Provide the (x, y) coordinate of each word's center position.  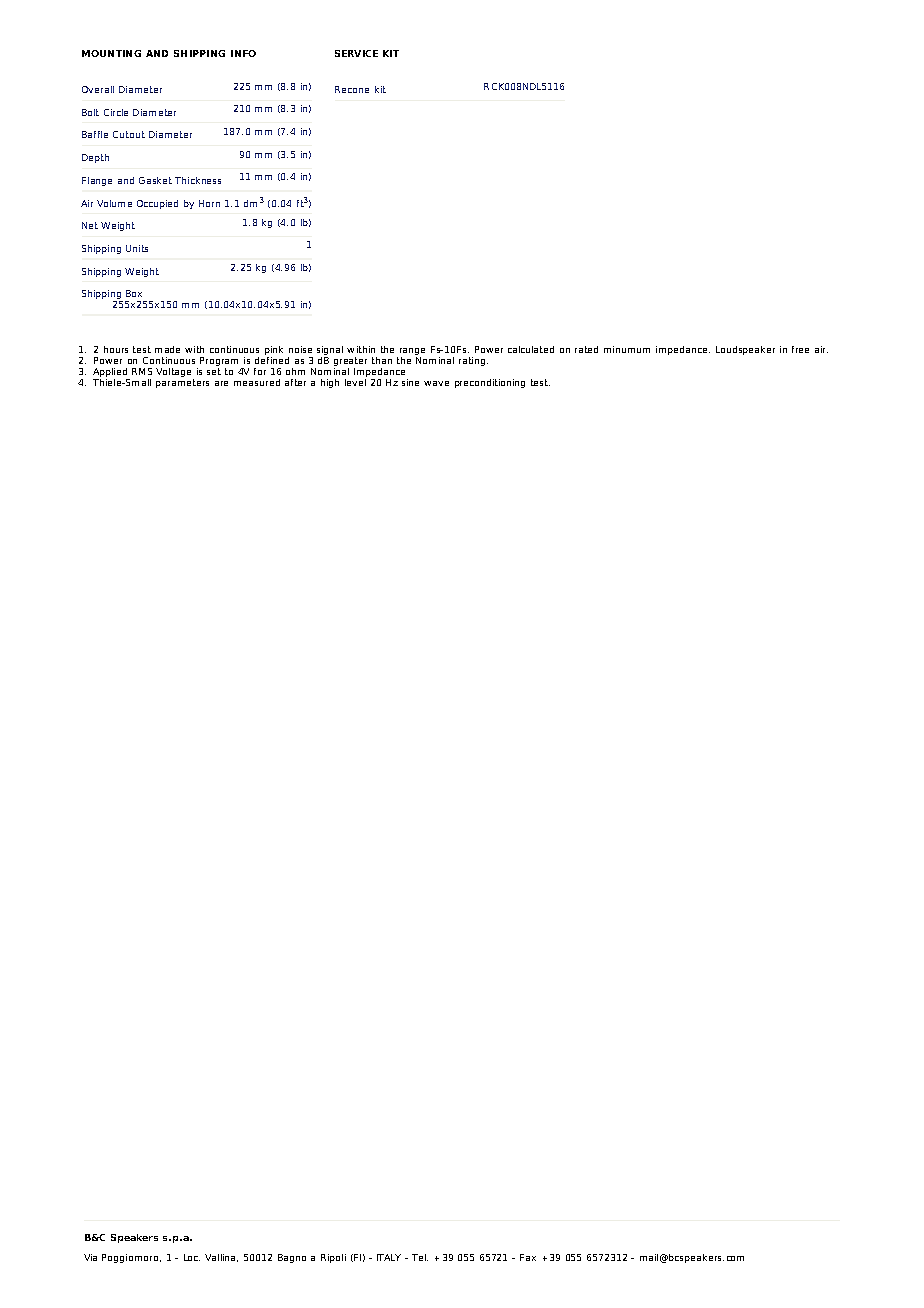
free (800, 349)
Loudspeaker (745, 350)
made (167, 349)
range (412, 353)
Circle (116, 112)
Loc (192, 1257)
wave (436, 383)
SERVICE (356, 53)
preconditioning (490, 383)
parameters (182, 383)
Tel (420, 1257)
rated (586, 349)
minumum (627, 349)
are (221, 383)
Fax (528, 1257)
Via (90, 1257)
